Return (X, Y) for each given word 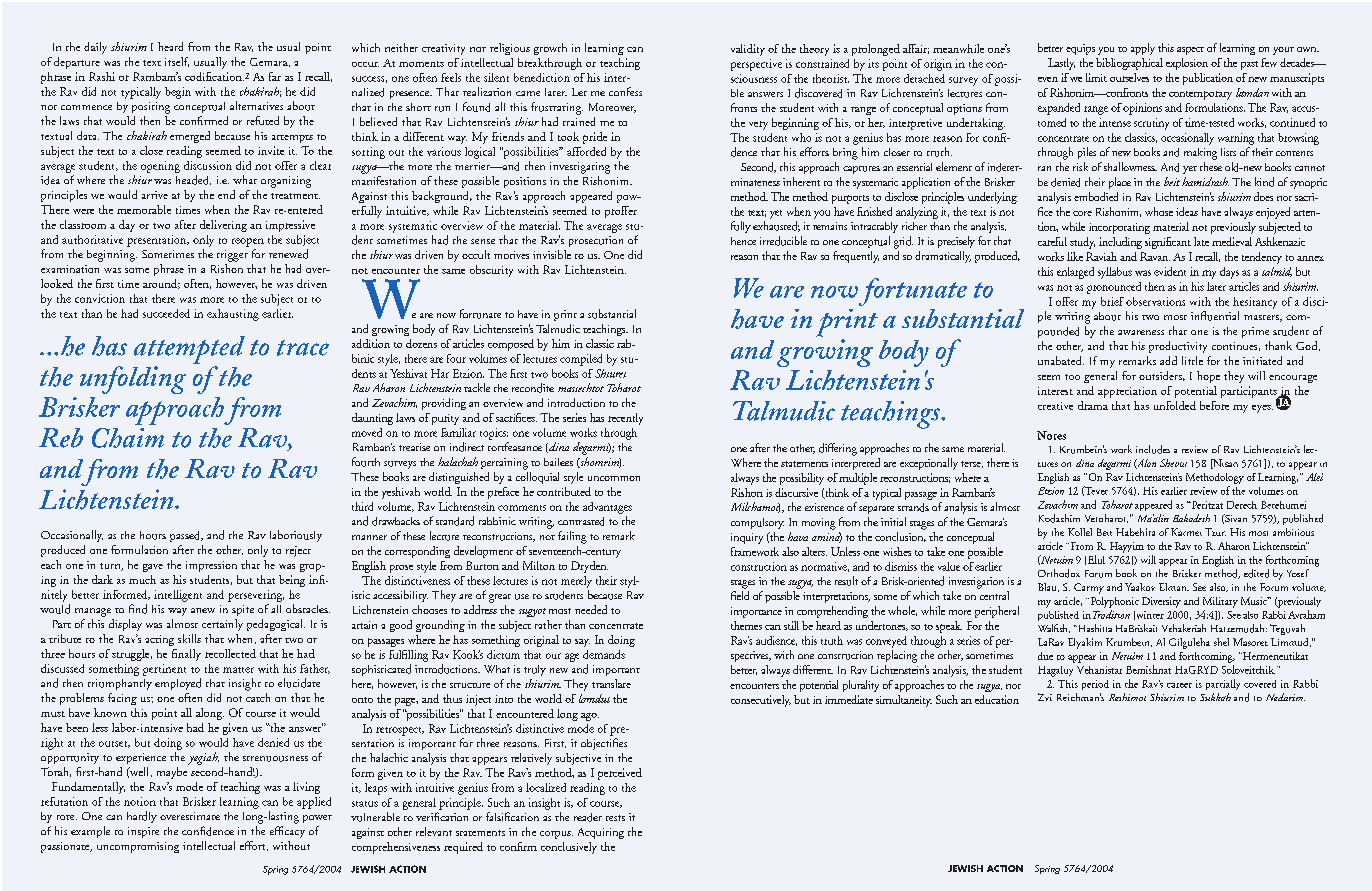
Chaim (128, 438)
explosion (1187, 64)
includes (1153, 449)
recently (625, 419)
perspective (756, 65)
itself (177, 62)
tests (615, 818)
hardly (142, 817)
